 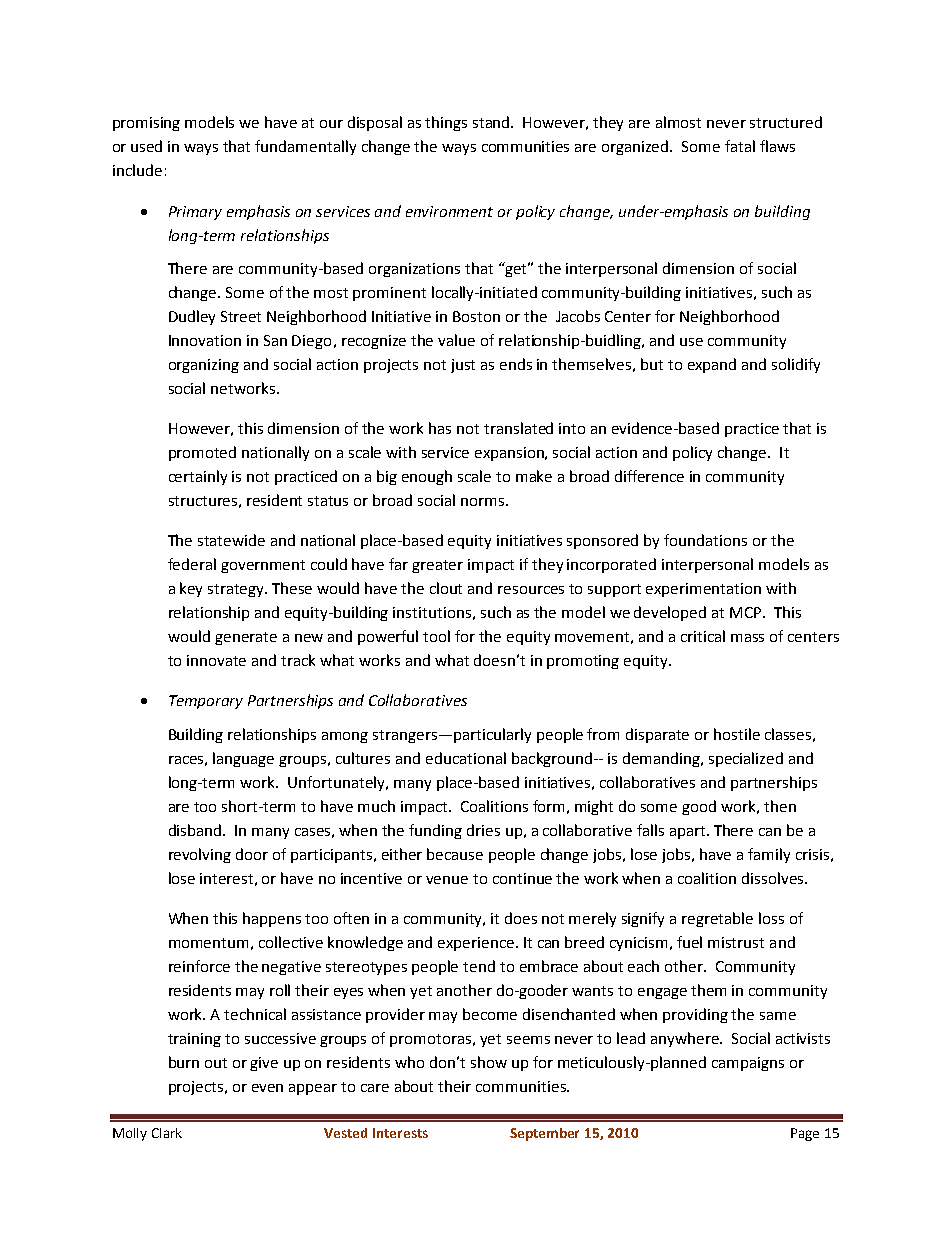 What do you see at coordinates (489, 1062) in the page?
I see `show` at bounding box center [489, 1062].
